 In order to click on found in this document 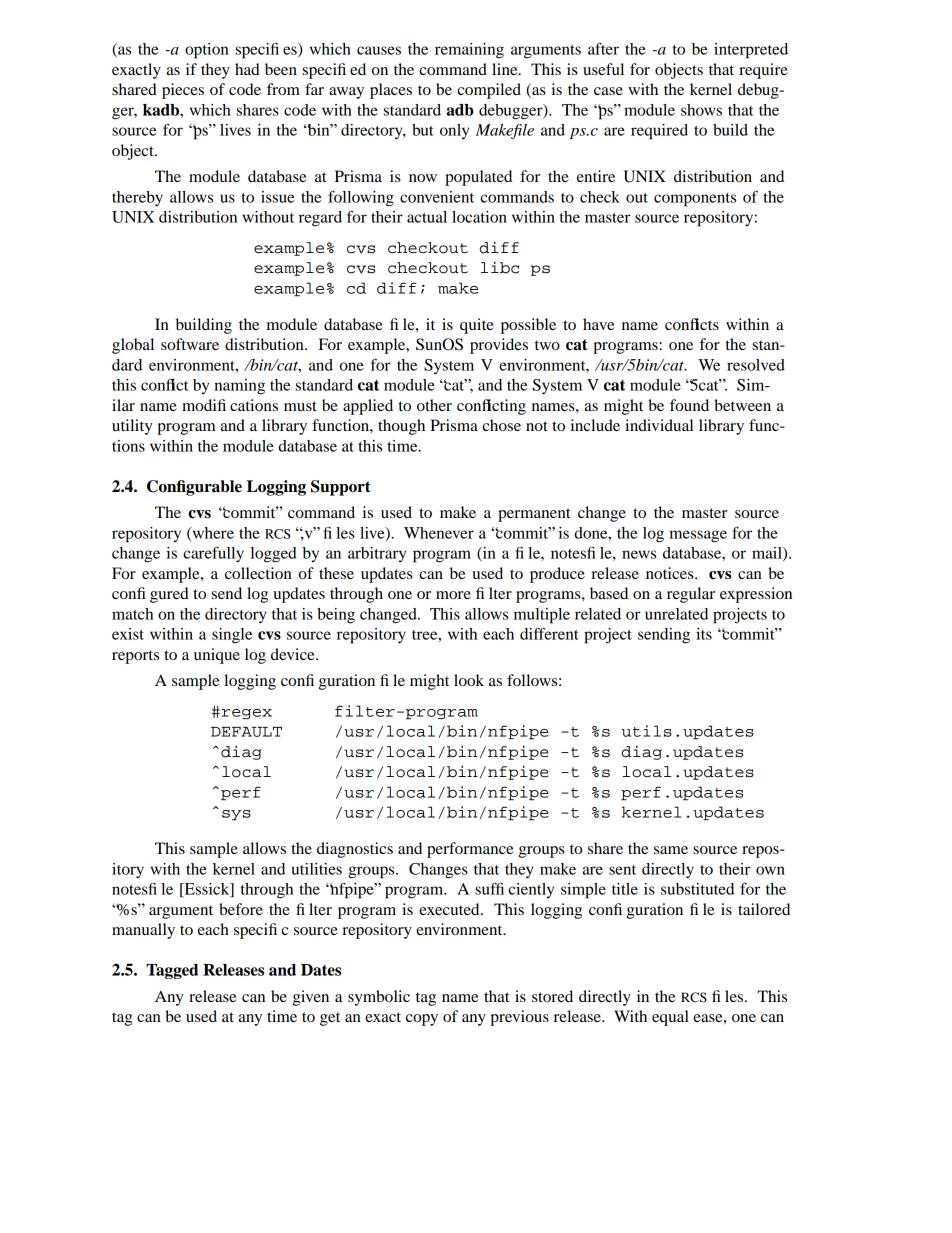, I will do `click(689, 405)`.
